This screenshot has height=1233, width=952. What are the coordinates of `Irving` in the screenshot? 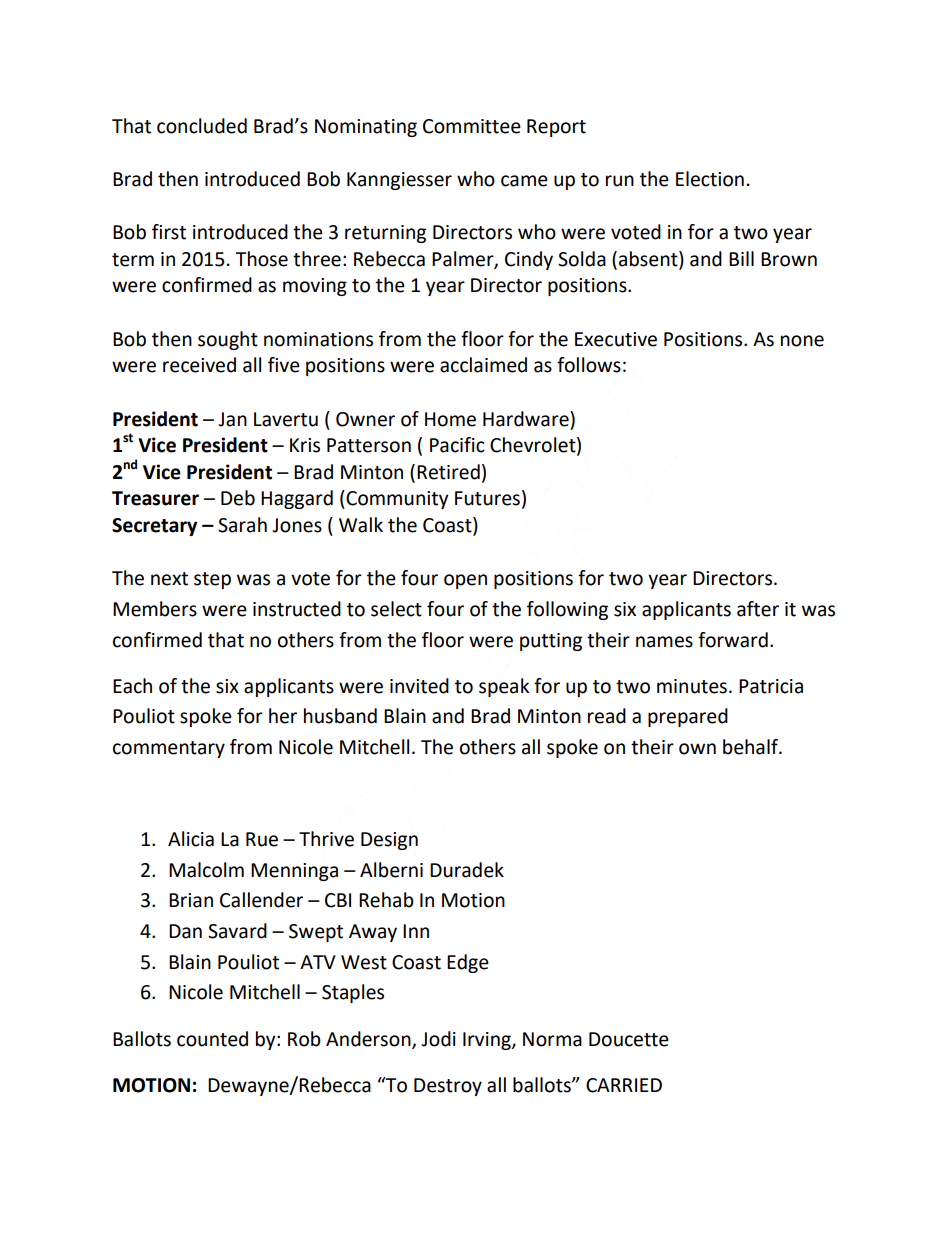 It's located at (488, 1041).
